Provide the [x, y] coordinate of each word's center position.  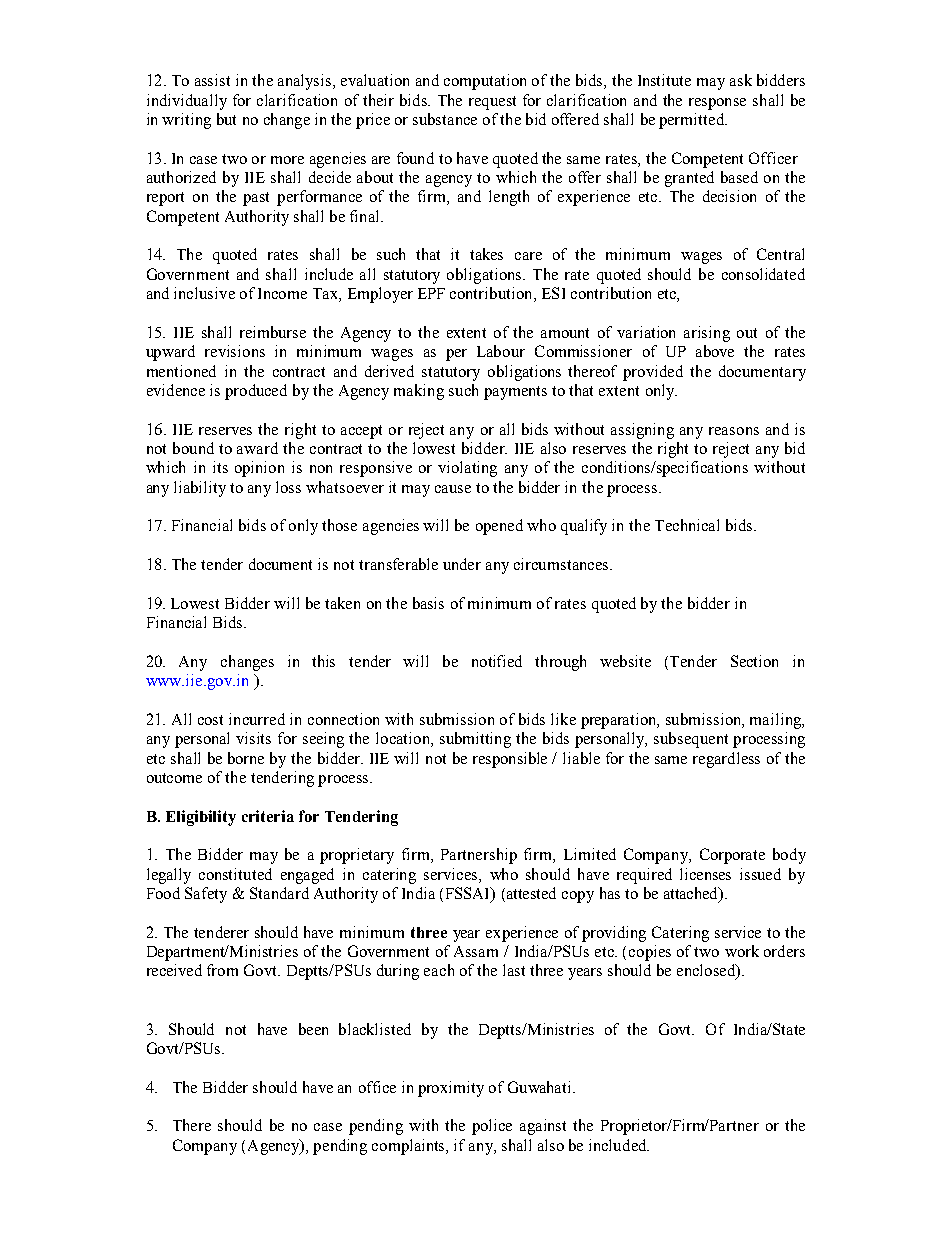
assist [212, 80]
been [313, 1029]
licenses [705, 874]
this [323, 661]
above [715, 351]
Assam [476, 951]
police [492, 1127]
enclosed [707, 971]
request [492, 103]
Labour [501, 351]
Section [754, 661]
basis [428, 603]
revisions [235, 351]
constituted [235, 874]
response [717, 104]
